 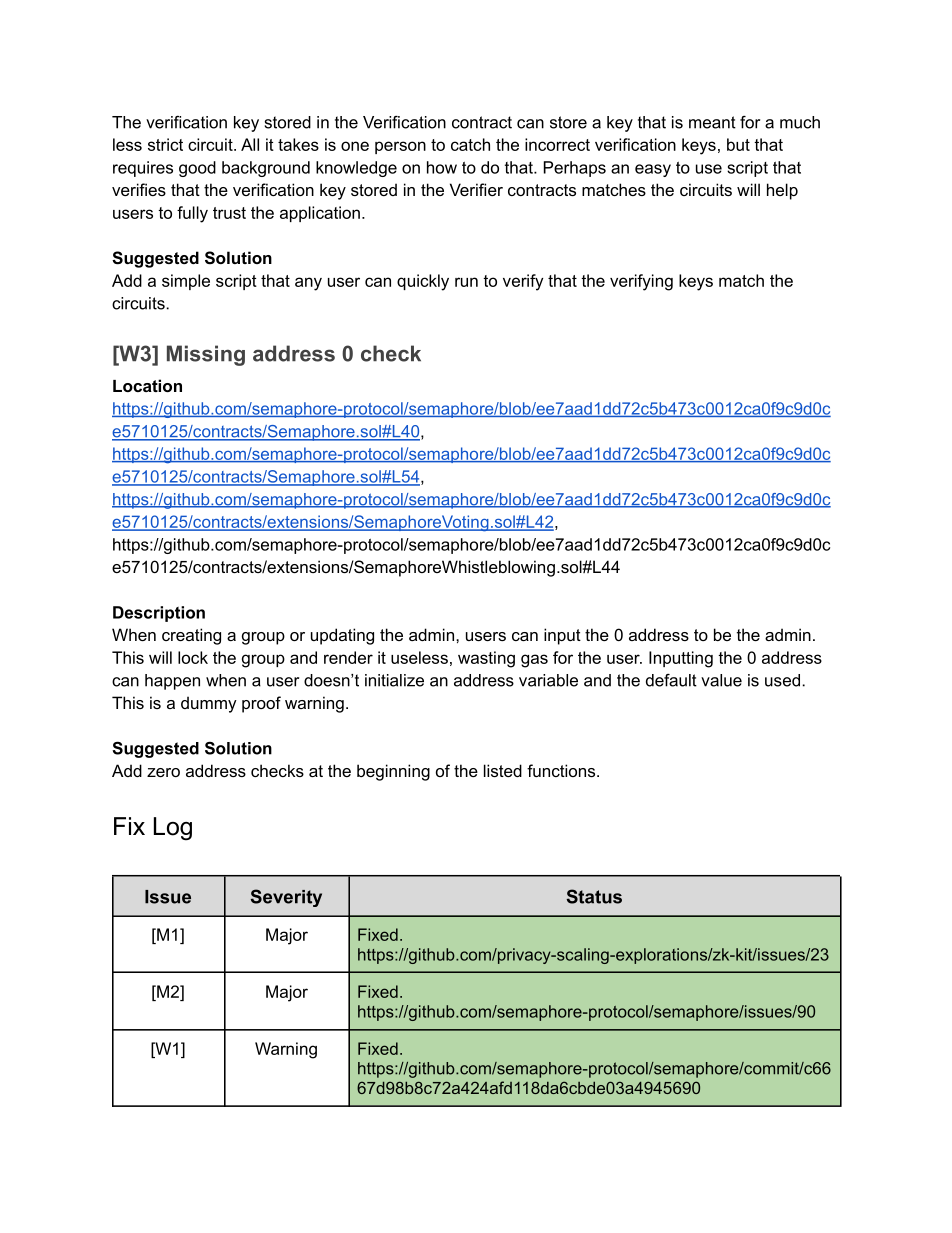 I want to click on creating, so click(x=191, y=636).
